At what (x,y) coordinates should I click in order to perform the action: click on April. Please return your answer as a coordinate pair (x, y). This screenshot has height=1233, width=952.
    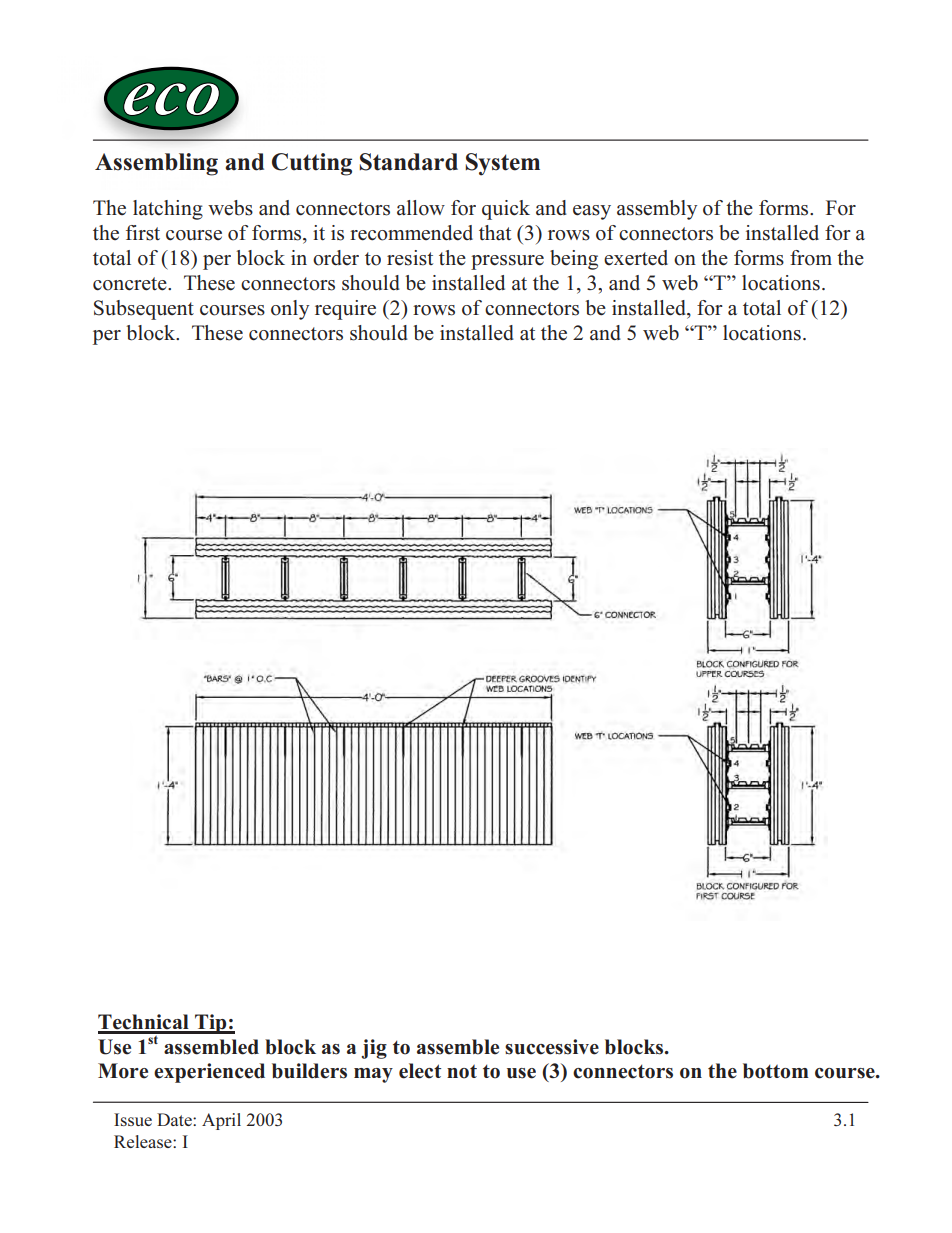
    Looking at the image, I should click on (221, 1121).
